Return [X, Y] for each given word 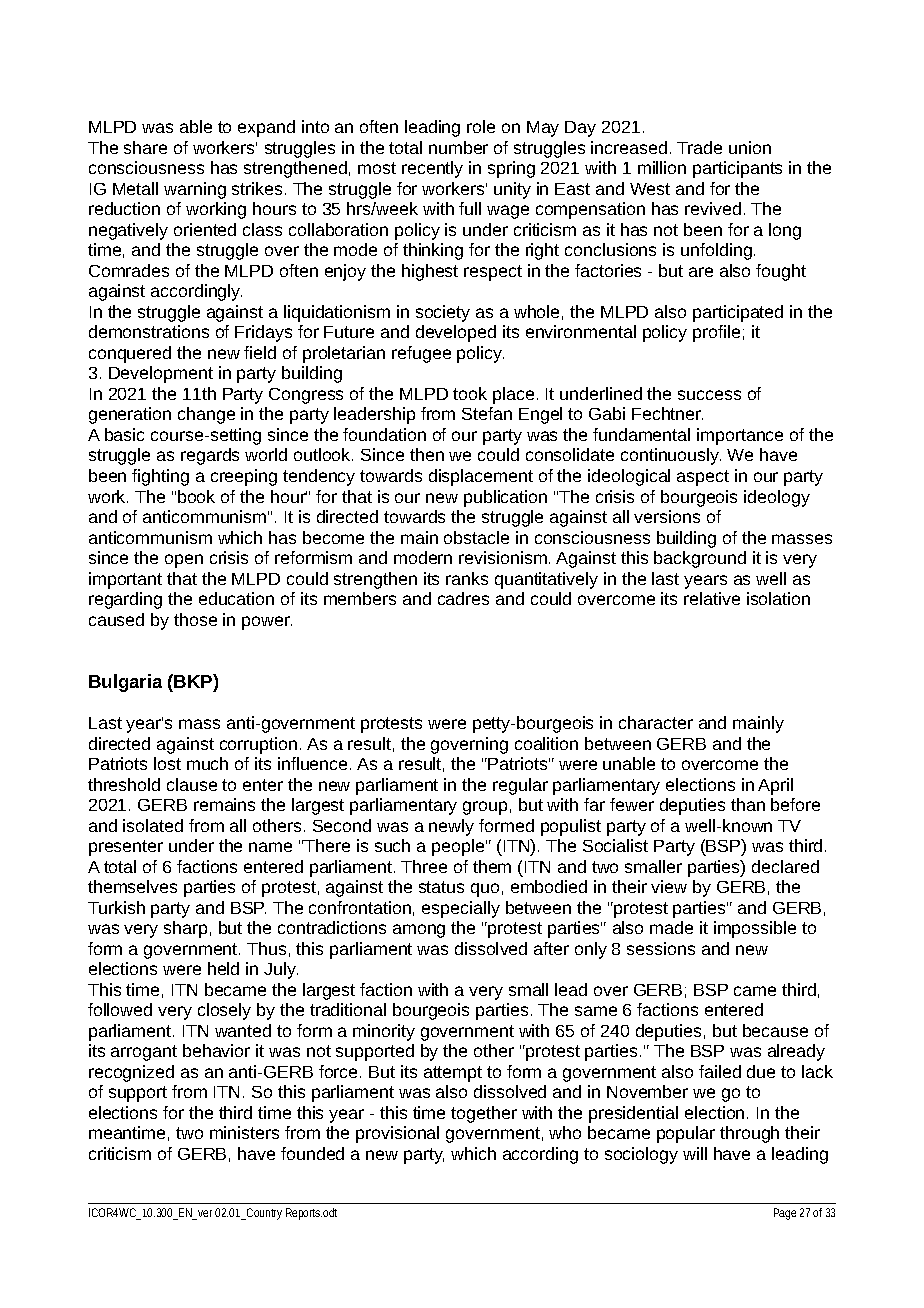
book [196, 496]
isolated [153, 825]
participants [737, 169]
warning [195, 190]
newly [451, 827]
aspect [703, 478]
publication [505, 498]
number [458, 147]
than [748, 804]
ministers [244, 1132]
